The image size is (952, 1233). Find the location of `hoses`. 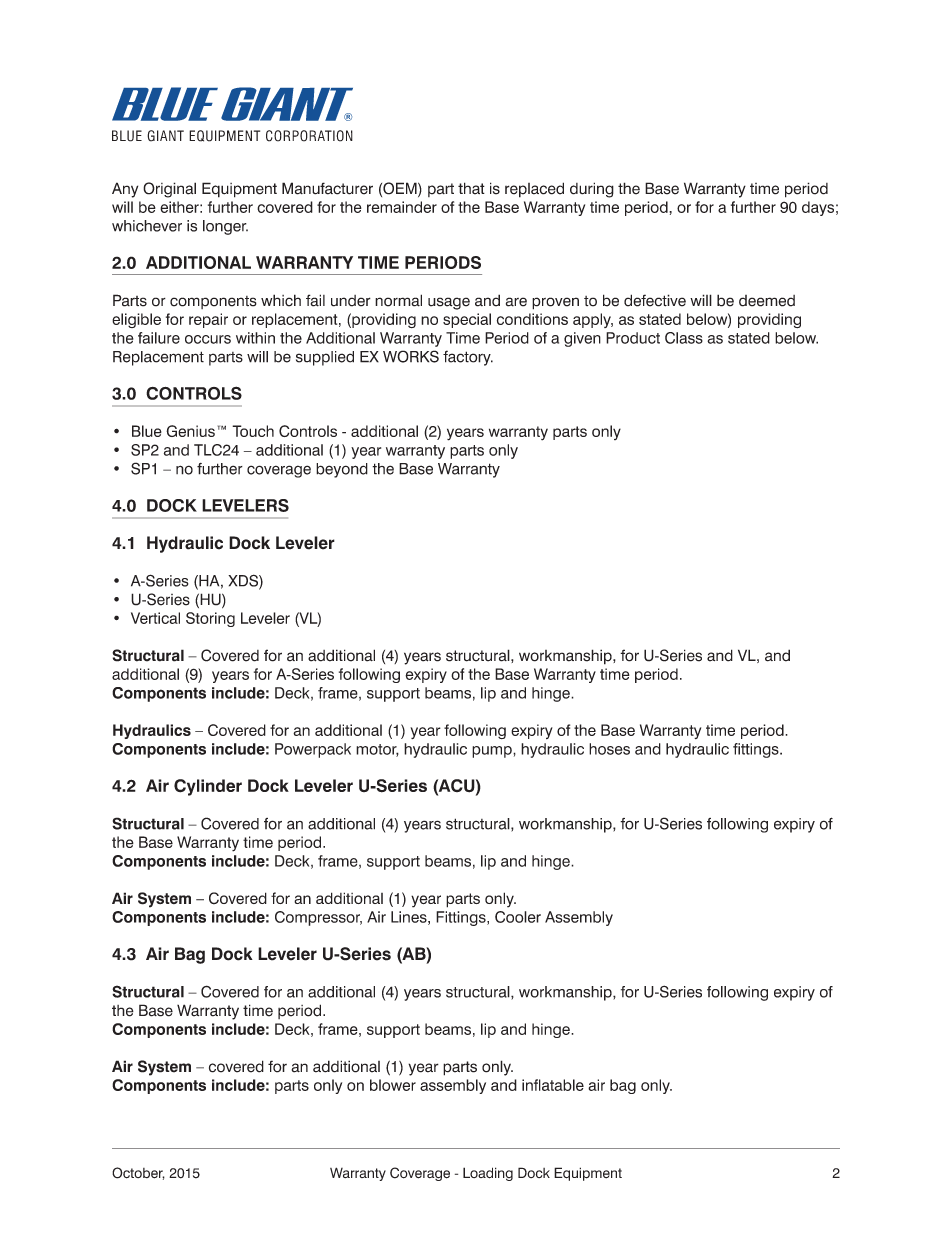

hoses is located at coordinates (609, 749).
